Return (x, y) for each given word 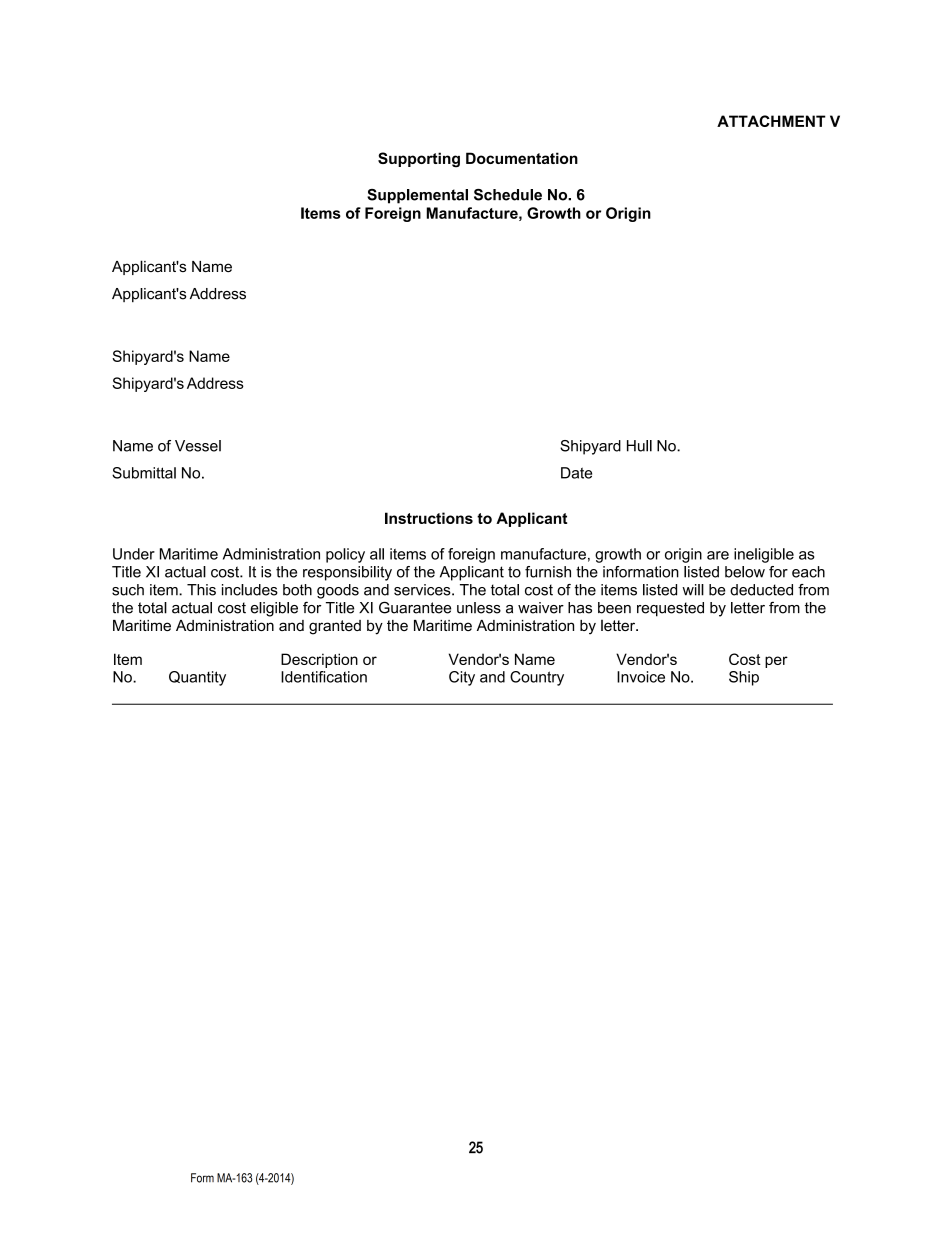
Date (576, 473)
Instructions (429, 518)
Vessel (198, 446)
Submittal (144, 473)
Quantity (197, 678)
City (462, 678)
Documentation (522, 158)
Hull (639, 446)
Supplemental (417, 196)
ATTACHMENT (771, 121)
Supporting (419, 160)
